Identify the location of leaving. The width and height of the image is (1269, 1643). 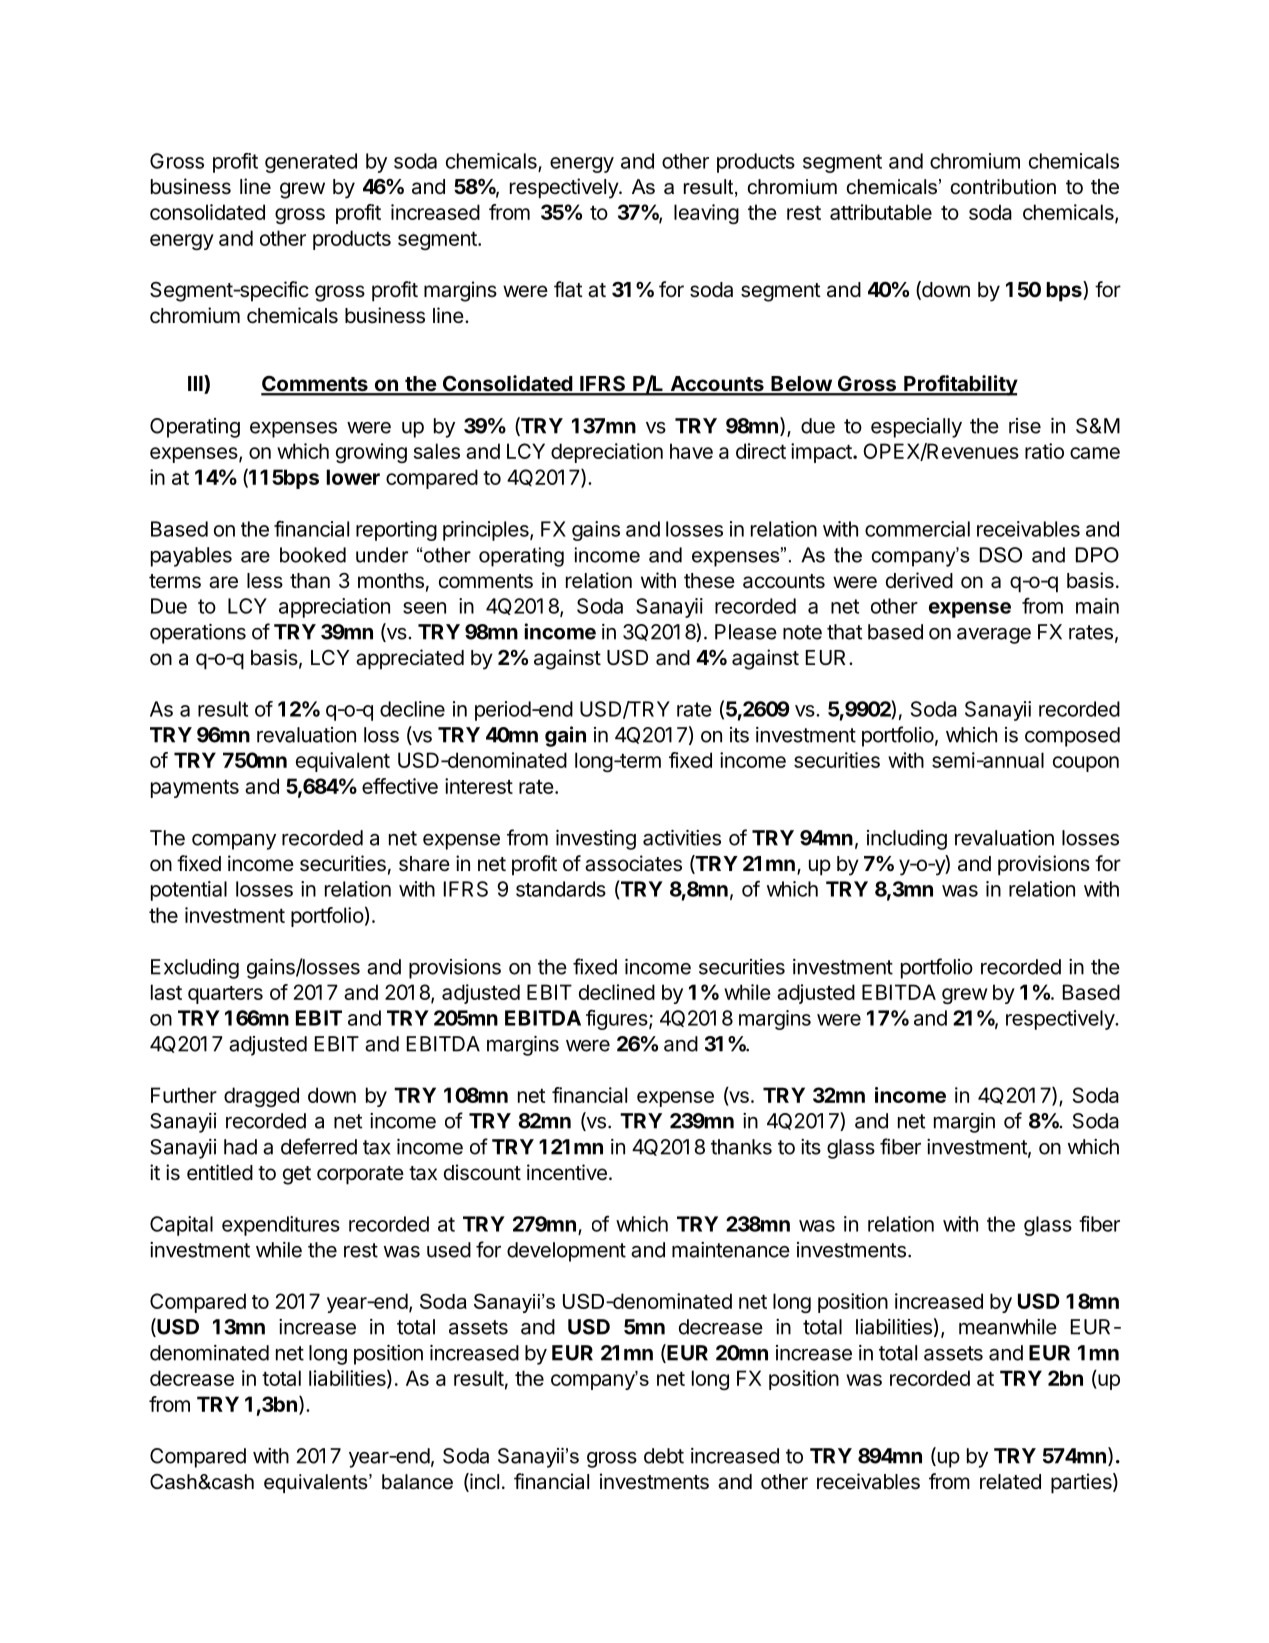
(706, 214).
